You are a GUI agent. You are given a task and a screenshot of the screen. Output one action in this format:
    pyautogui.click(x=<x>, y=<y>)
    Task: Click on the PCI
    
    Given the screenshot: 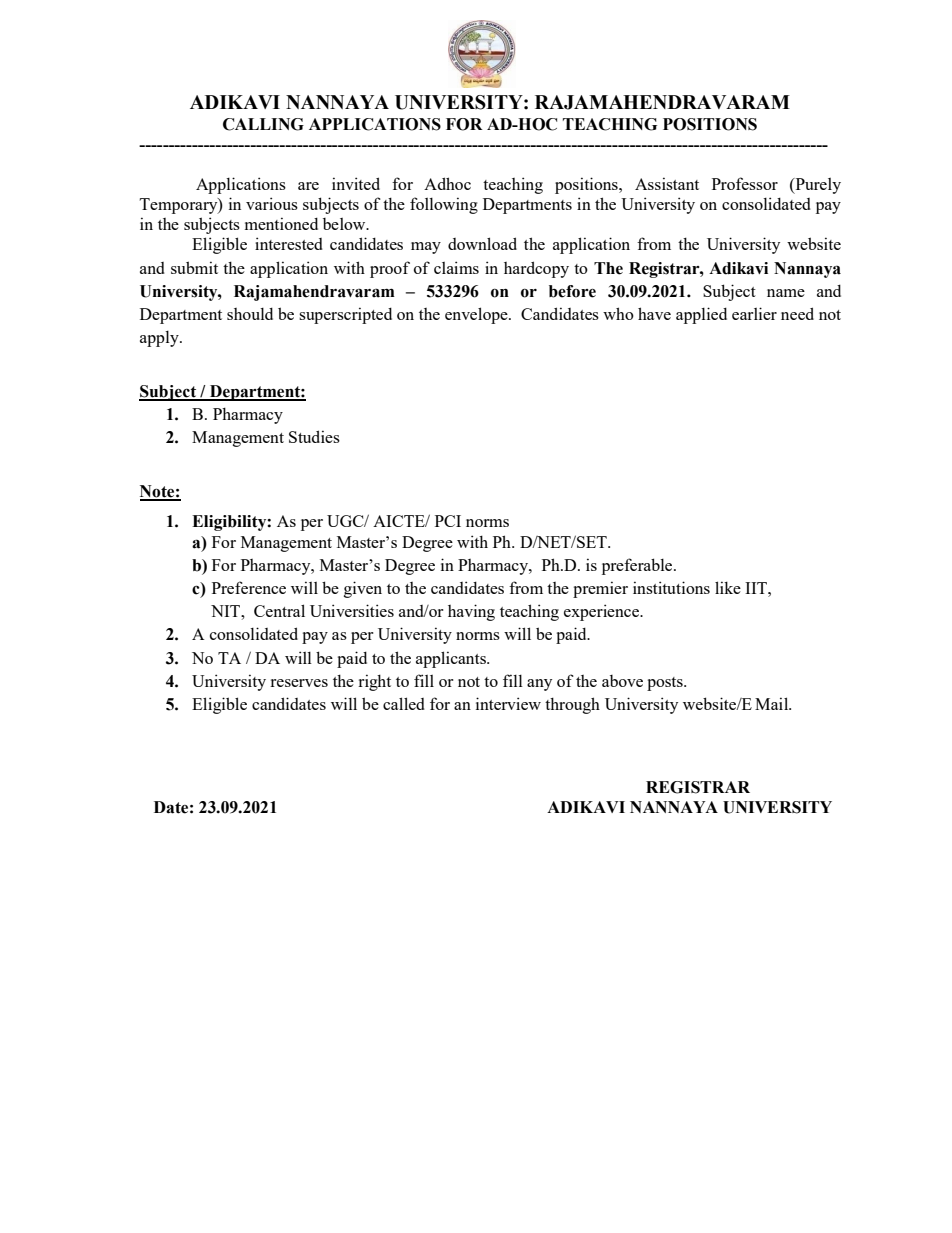 What is the action you would take?
    pyautogui.click(x=448, y=521)
